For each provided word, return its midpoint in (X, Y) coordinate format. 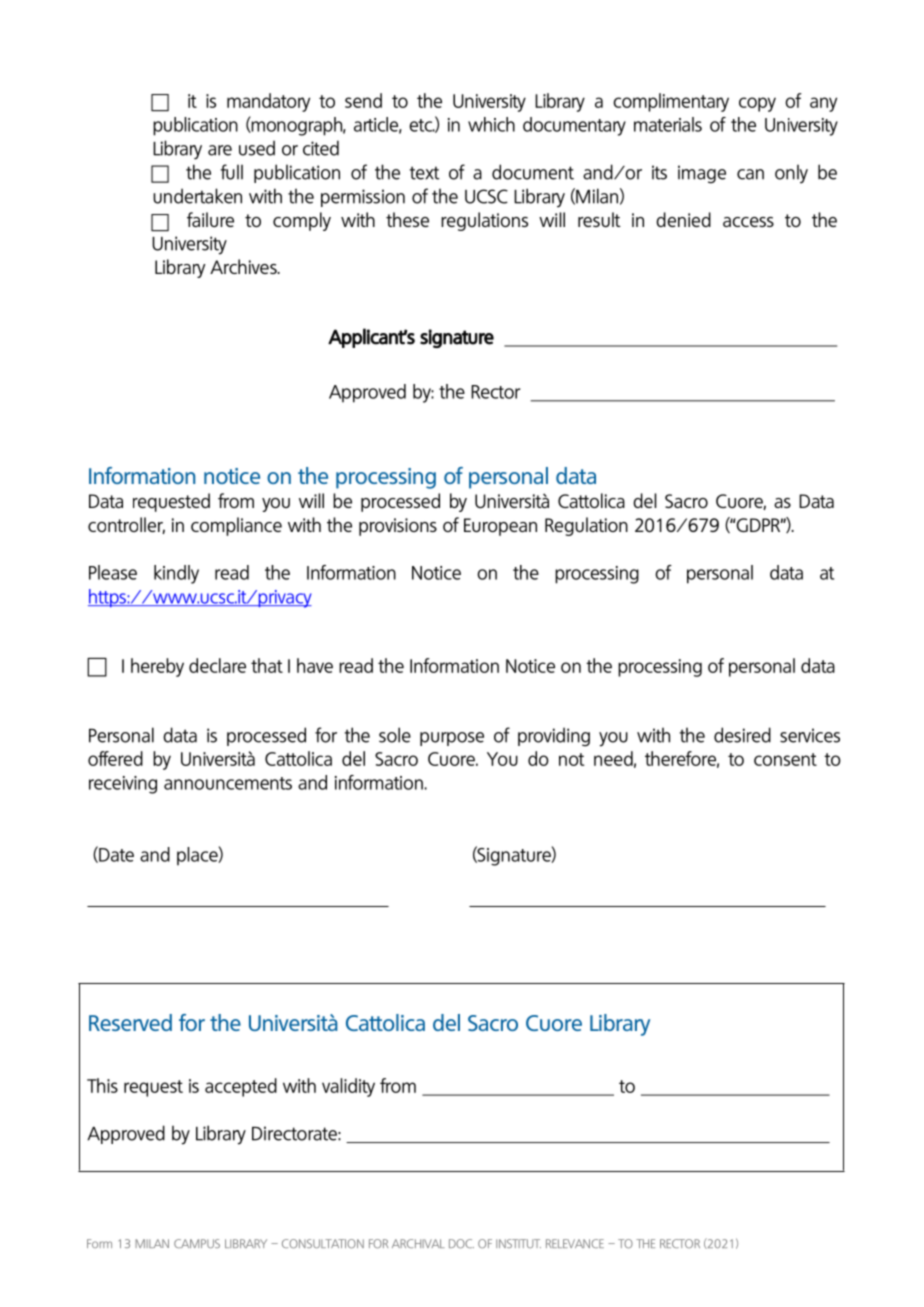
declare (217, 665)
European (500, 527)
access (748, 222)
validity (348, 1087)
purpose (452, 739)
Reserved (130, 1022)
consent (785, 759)
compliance (236, 526)
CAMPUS (197, 1243)
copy (757, 104)
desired (742, 735)
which (491, 124)
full (232, 172)
